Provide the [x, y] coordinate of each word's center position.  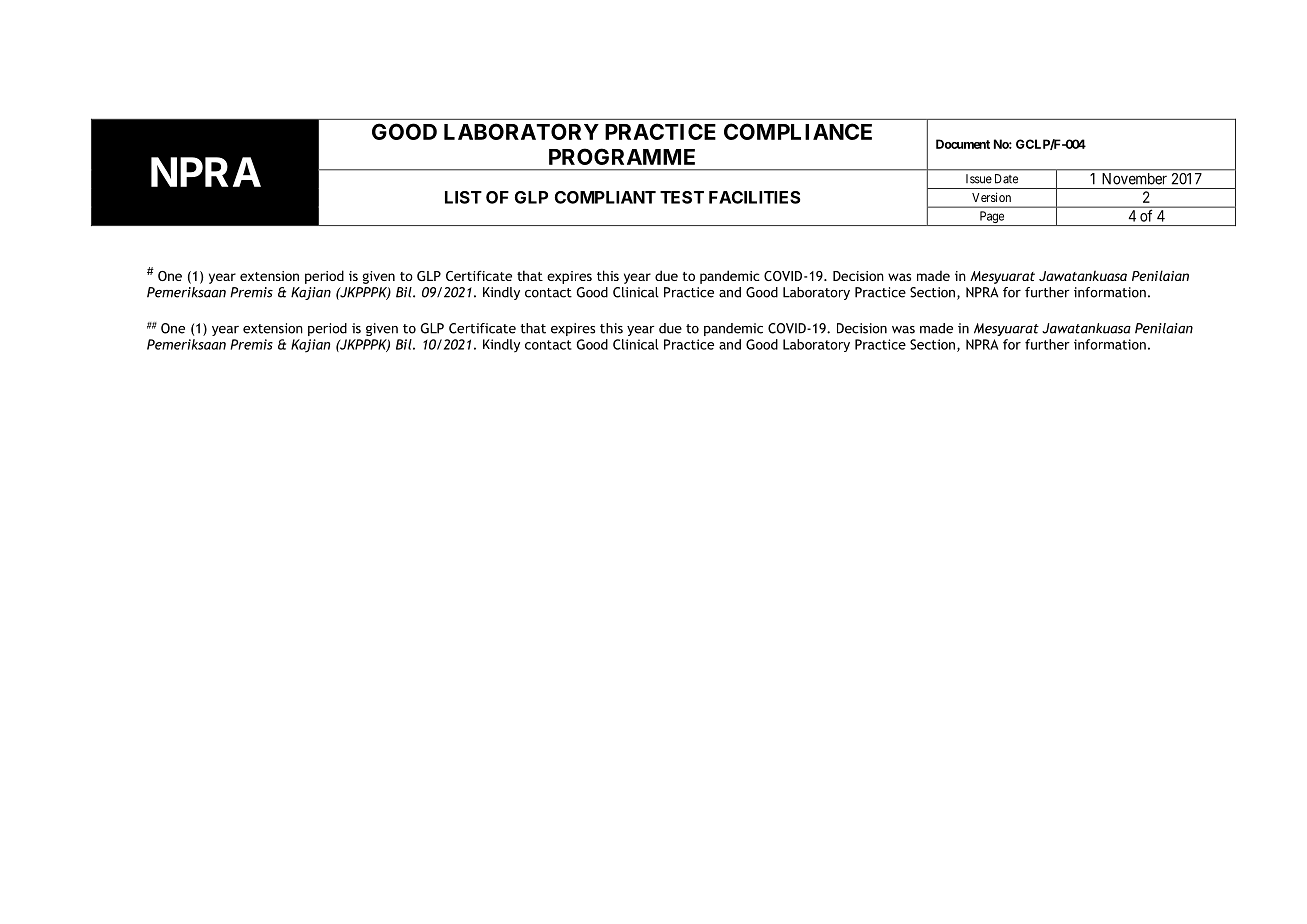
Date [1006, 179]
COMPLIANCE [798, 131]
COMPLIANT [605, 197]
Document [963, 144]
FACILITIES [754, 197]
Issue [979, 179]
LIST [463, 197]
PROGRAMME [622, 156]
